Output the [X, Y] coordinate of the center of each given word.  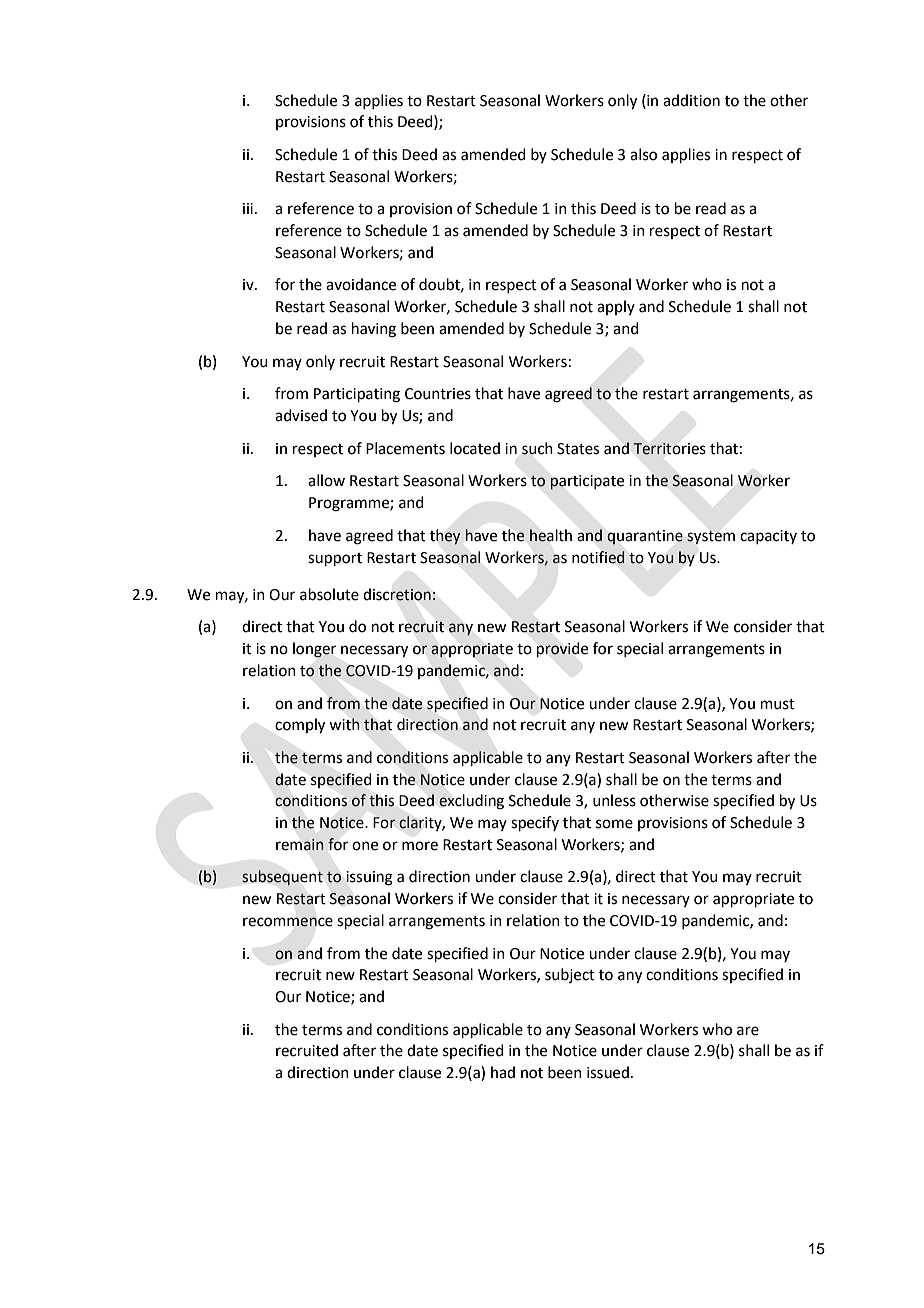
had [503, 1072]
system [711, 537]
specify [535, 823]
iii [248, 208]
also [643, 154]
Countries [438, 394]
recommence [288, 922]
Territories [669, 449]
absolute [329, 594]
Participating [357, 395]
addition [691, 100]
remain [300, 845]
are [748, 1031]
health [551, 535]
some [614, 824]
